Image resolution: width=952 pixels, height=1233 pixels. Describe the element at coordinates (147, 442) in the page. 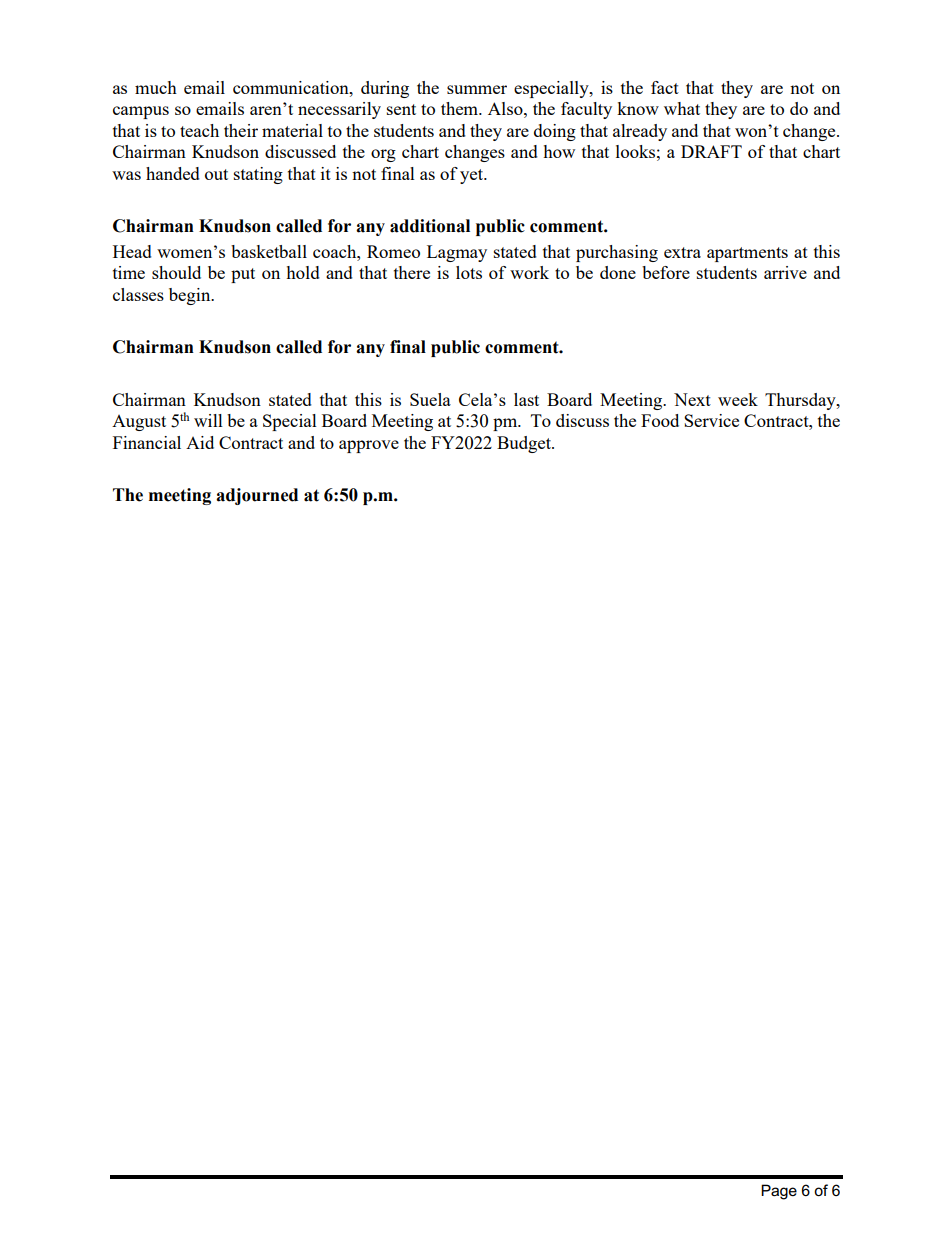

I see `Financial` at that location.
